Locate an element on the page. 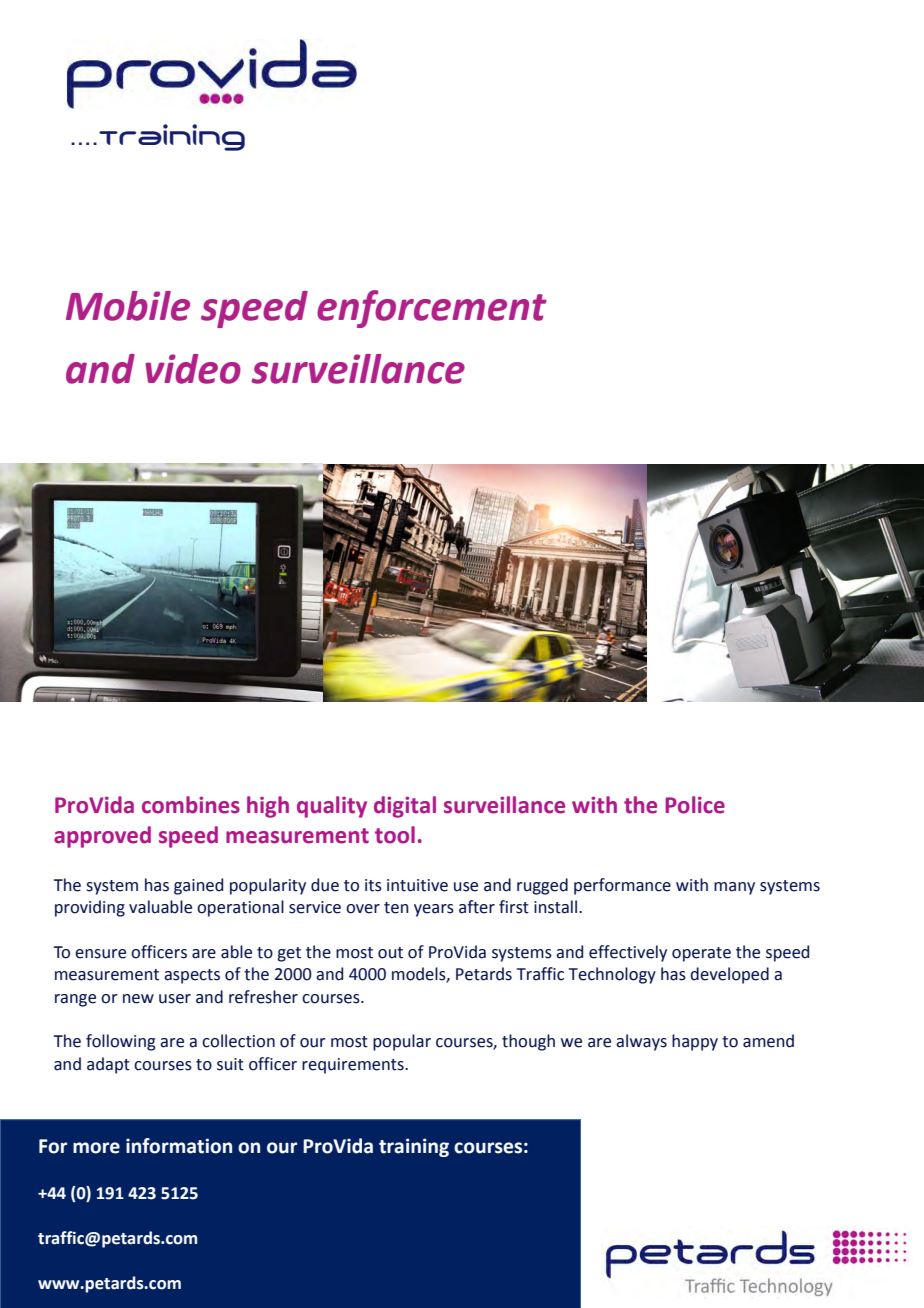 The image size is (924, 1308). video is located at coordinates (193, 369).
